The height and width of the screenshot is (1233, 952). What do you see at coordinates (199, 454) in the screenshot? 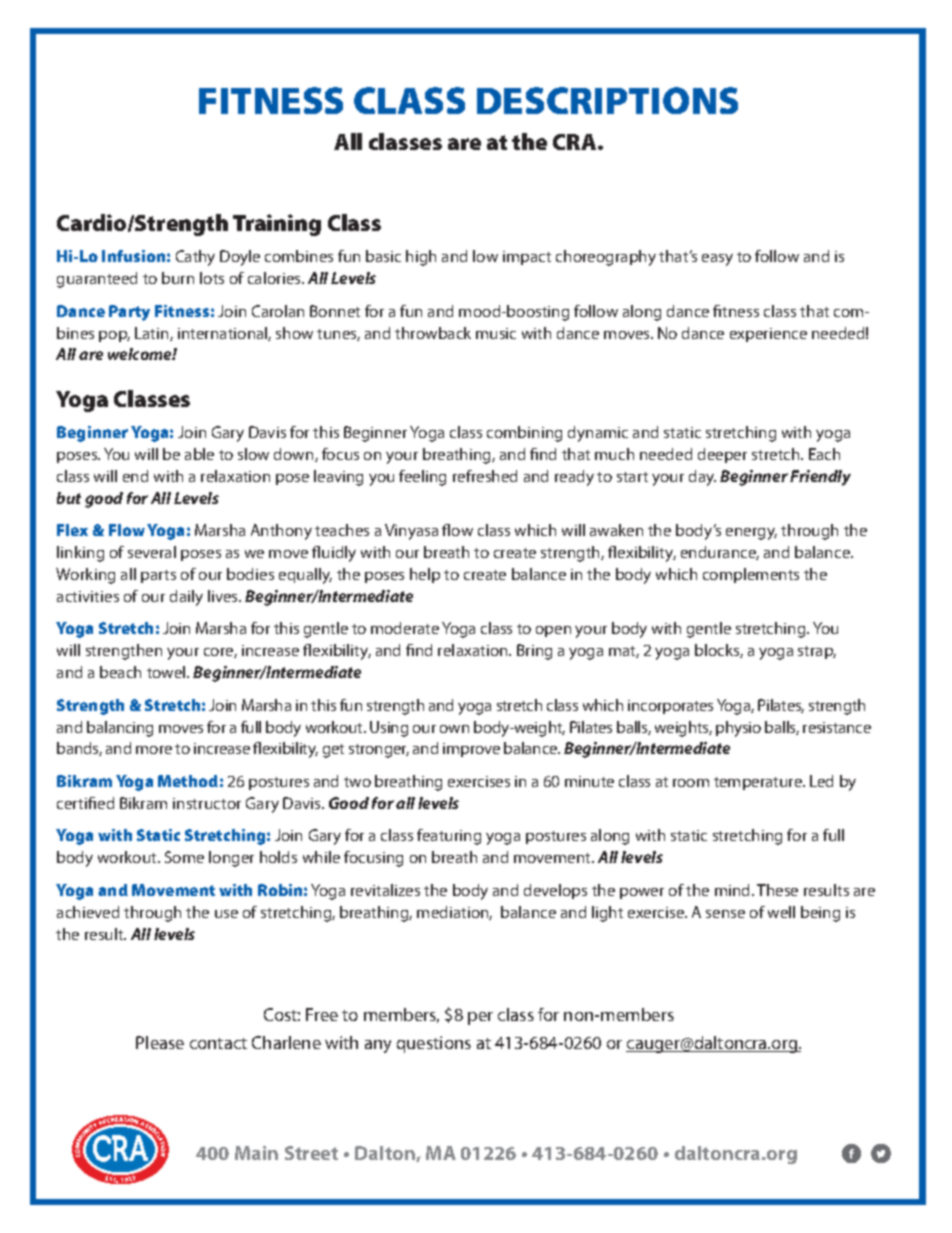
I see `able` at bounding box center [199, 454].
